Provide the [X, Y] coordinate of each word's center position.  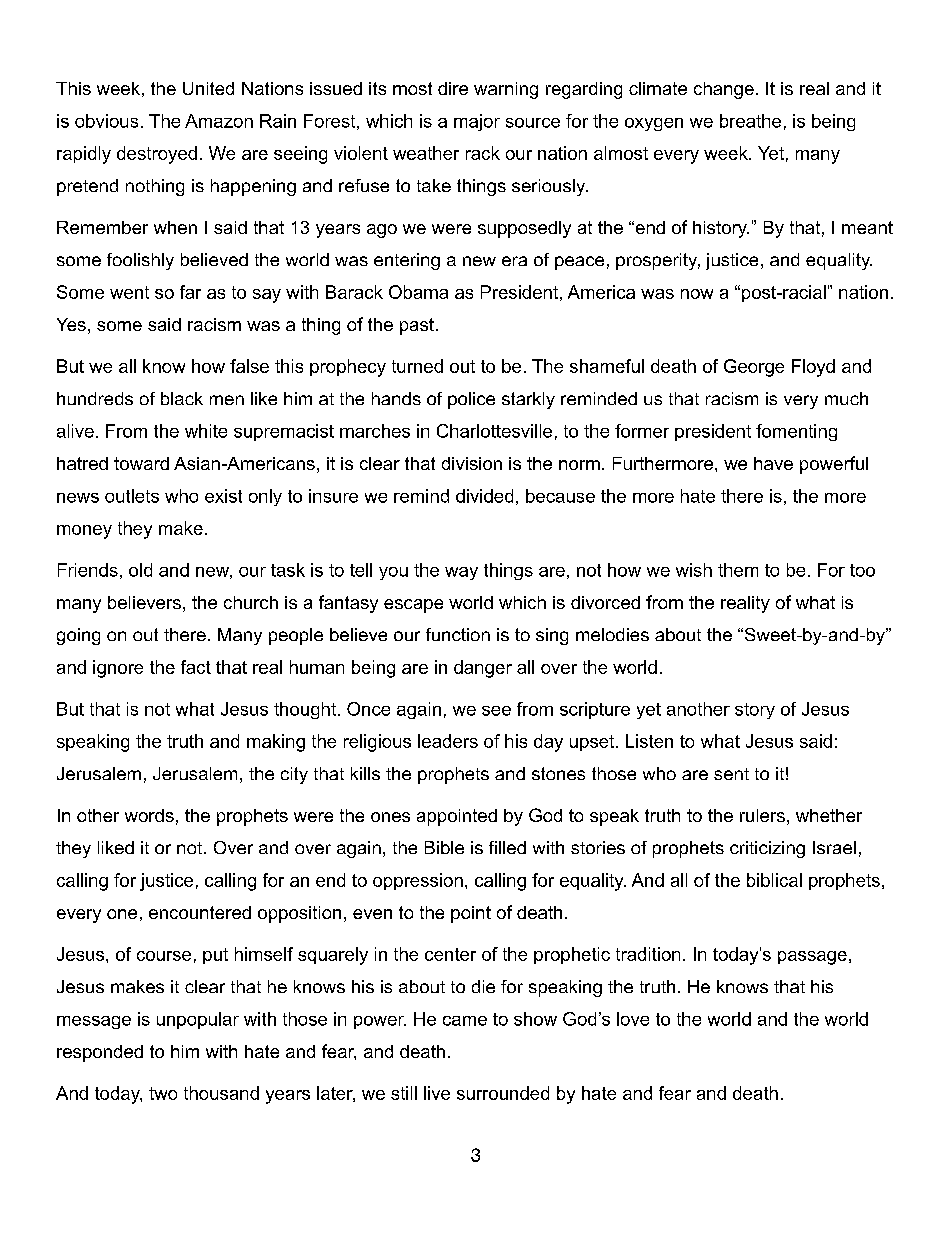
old [140, 570]
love [633, 1019]
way [461, 573]
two [163, 1093]
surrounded [503, 1093]
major [477, 122]
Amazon [219, 121]
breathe [750, 121]
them [738, 570]
